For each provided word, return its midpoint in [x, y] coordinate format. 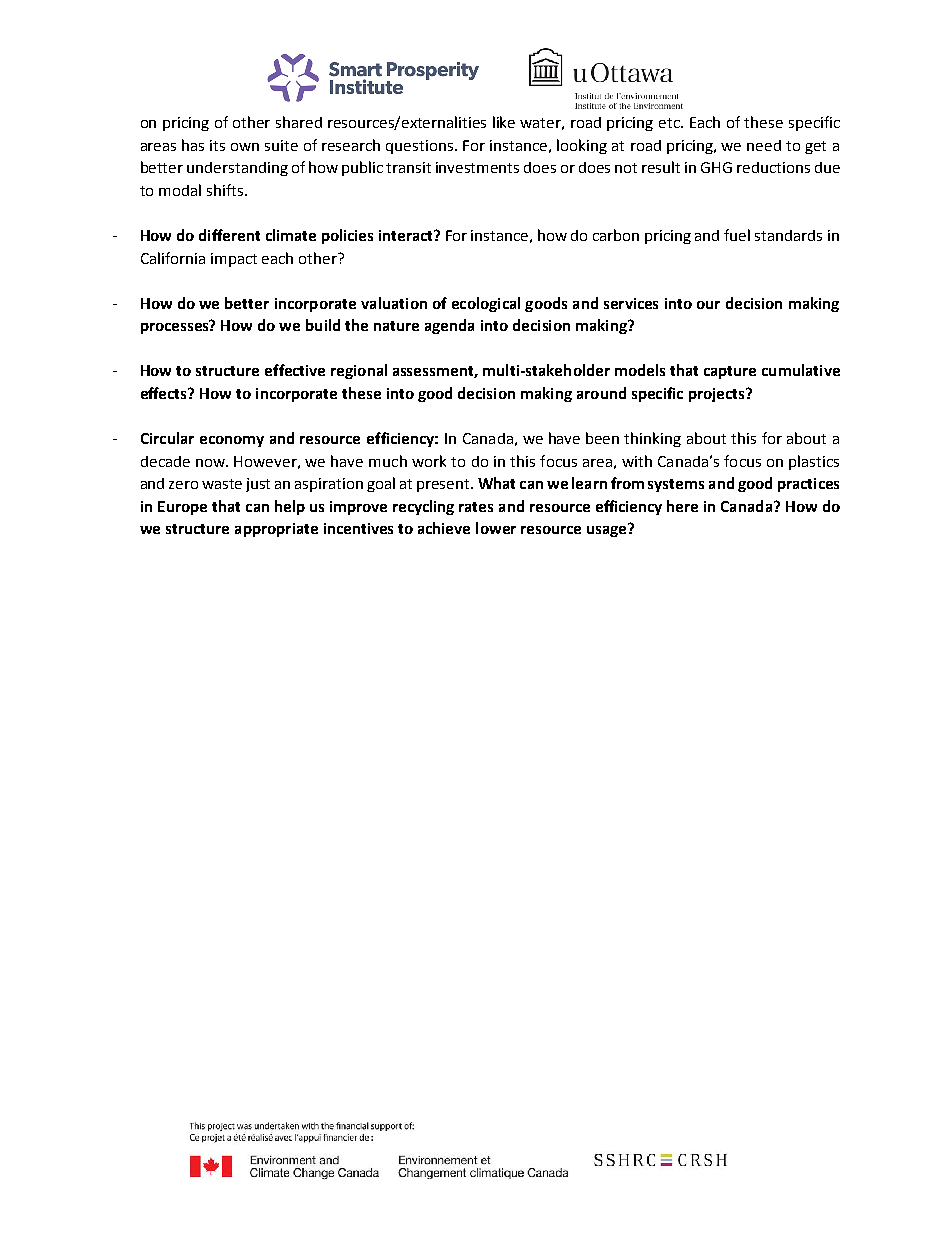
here [682, 506]
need [764, 145]
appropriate [276, 530]
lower [496, 528]
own [245, 147]
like [504, 122]
